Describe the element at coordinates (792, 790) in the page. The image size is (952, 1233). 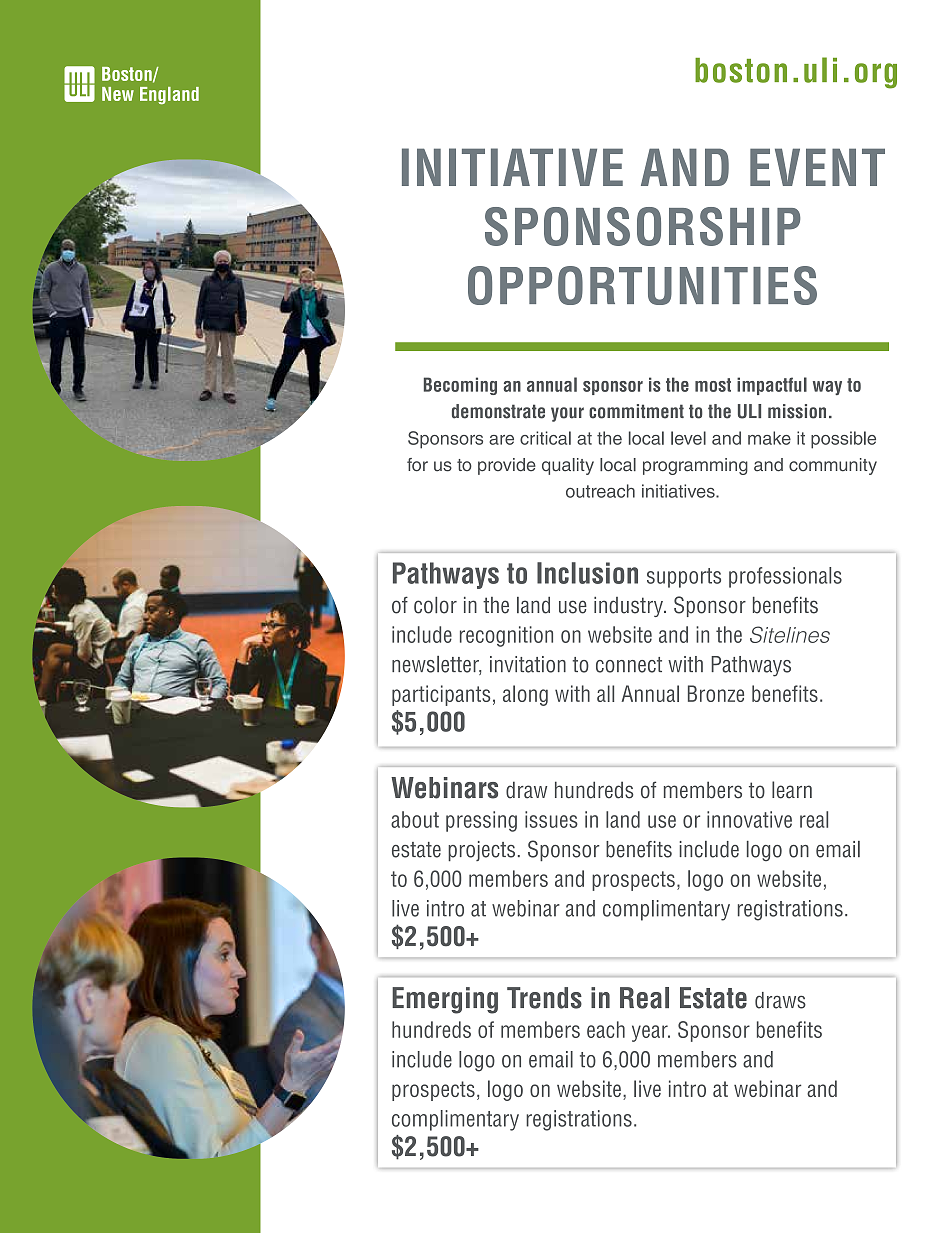
I see `learn` at that location.
